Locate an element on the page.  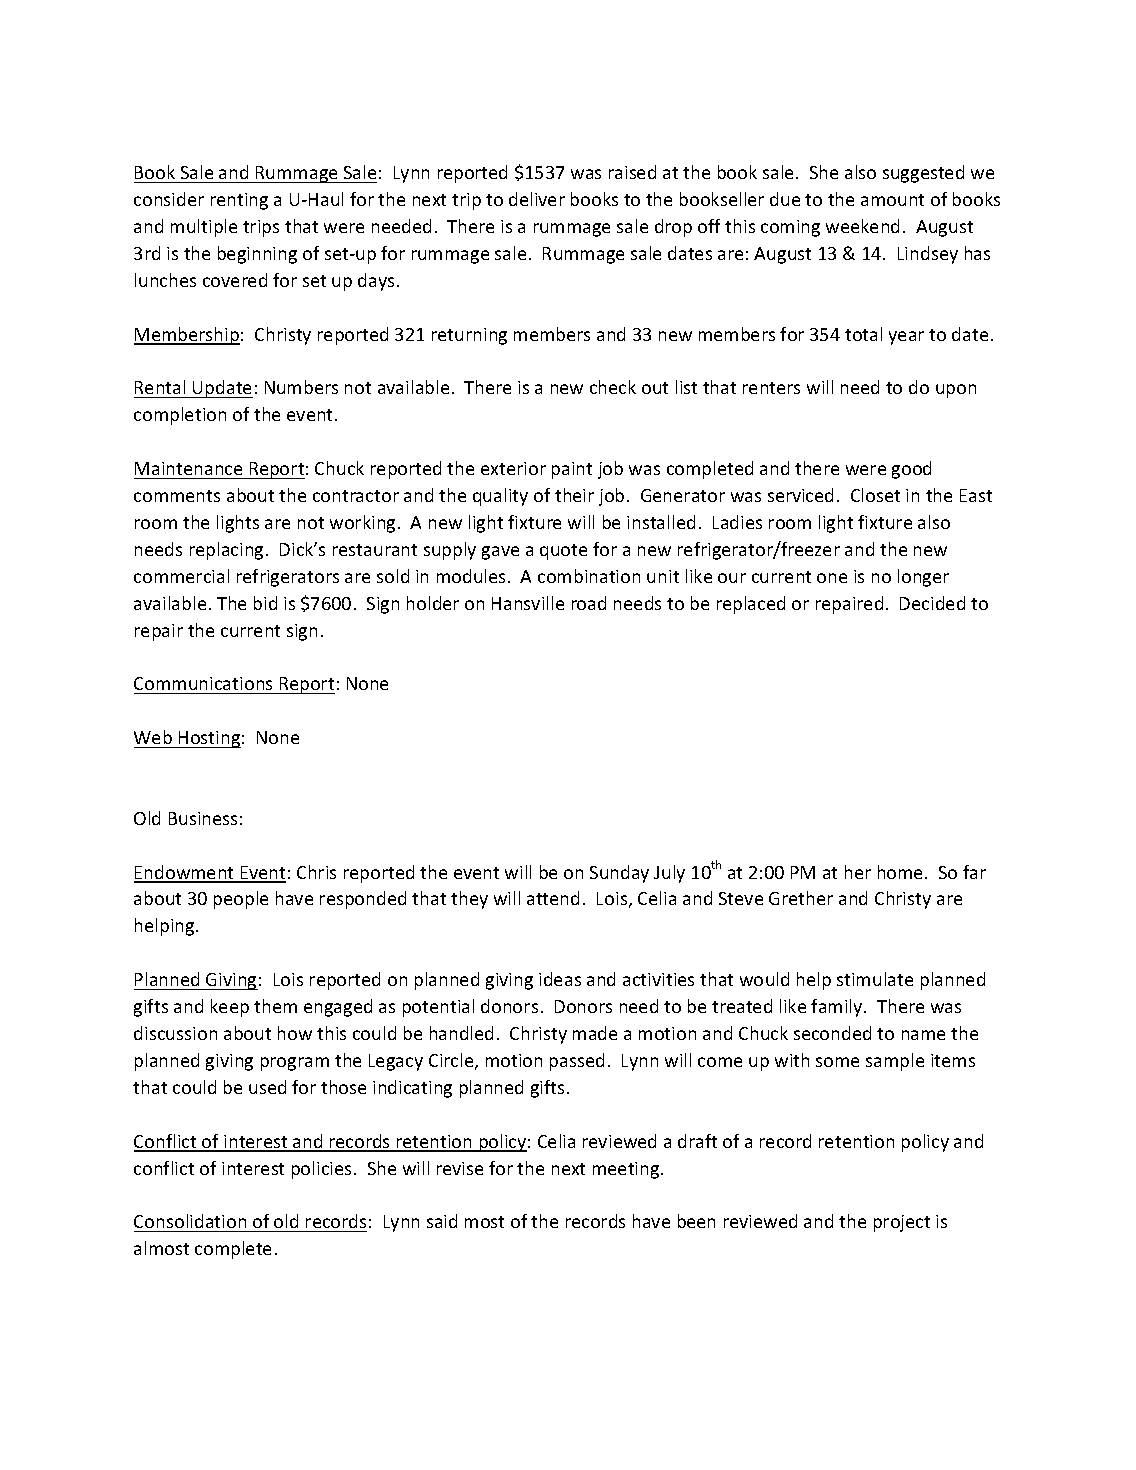
home is located at coordinates (900, 872).
